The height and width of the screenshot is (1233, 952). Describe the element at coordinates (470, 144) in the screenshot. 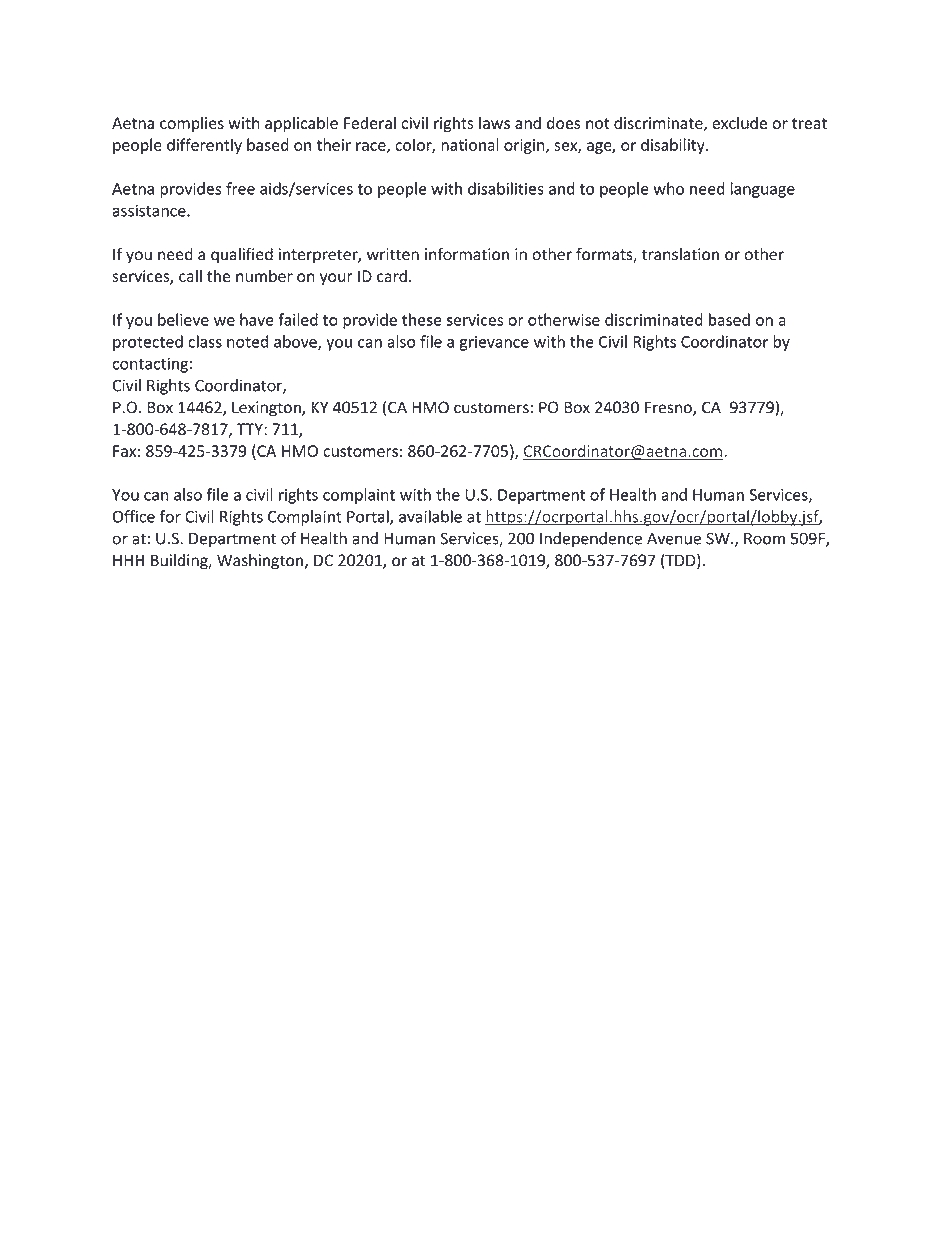

I see `national` at that location.
